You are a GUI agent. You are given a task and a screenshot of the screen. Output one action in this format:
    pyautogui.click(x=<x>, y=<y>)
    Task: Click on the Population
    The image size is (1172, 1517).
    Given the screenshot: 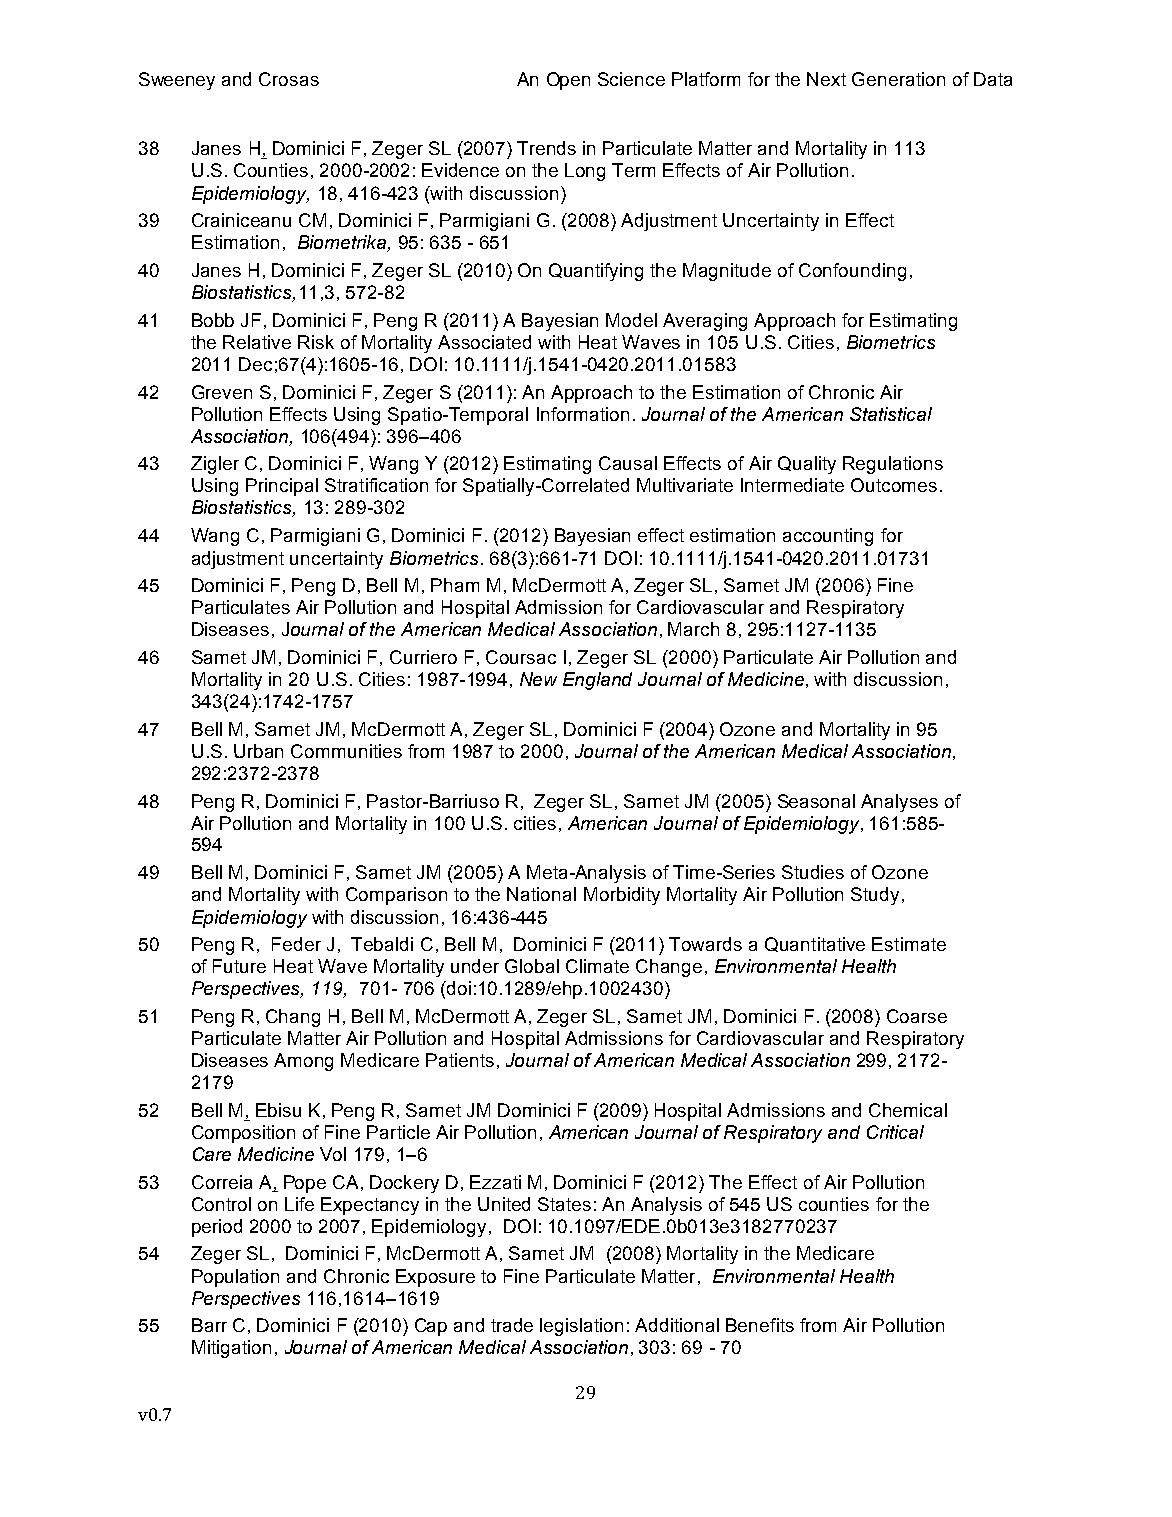 What is the action you would take?
    pyautogui.click(x=235, y=1278)
